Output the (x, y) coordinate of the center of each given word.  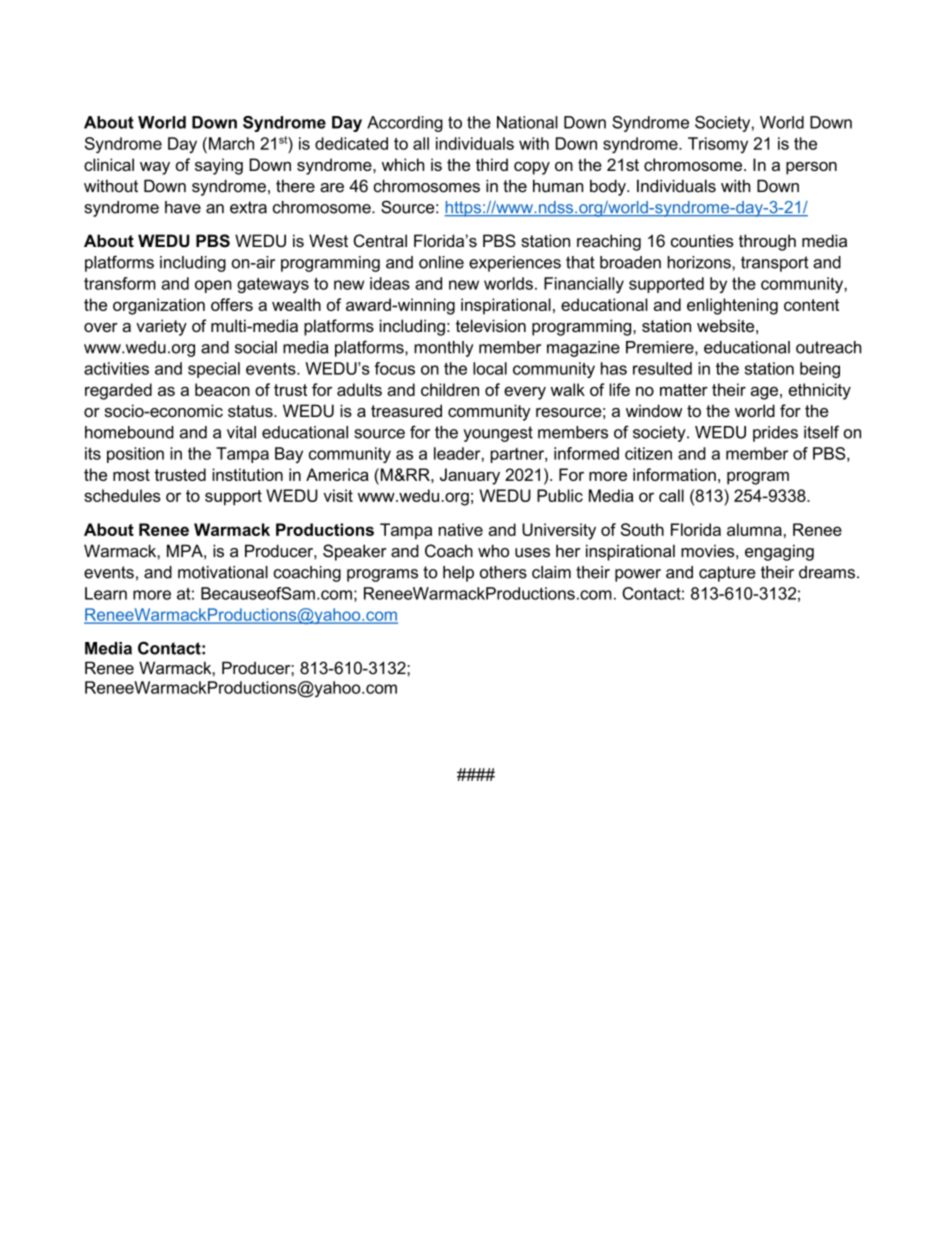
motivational (223, 572)
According (405, 124)
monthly (444, 349)
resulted (662, 368)
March (231, 143)
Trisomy (718, 145)
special (214, 370)
